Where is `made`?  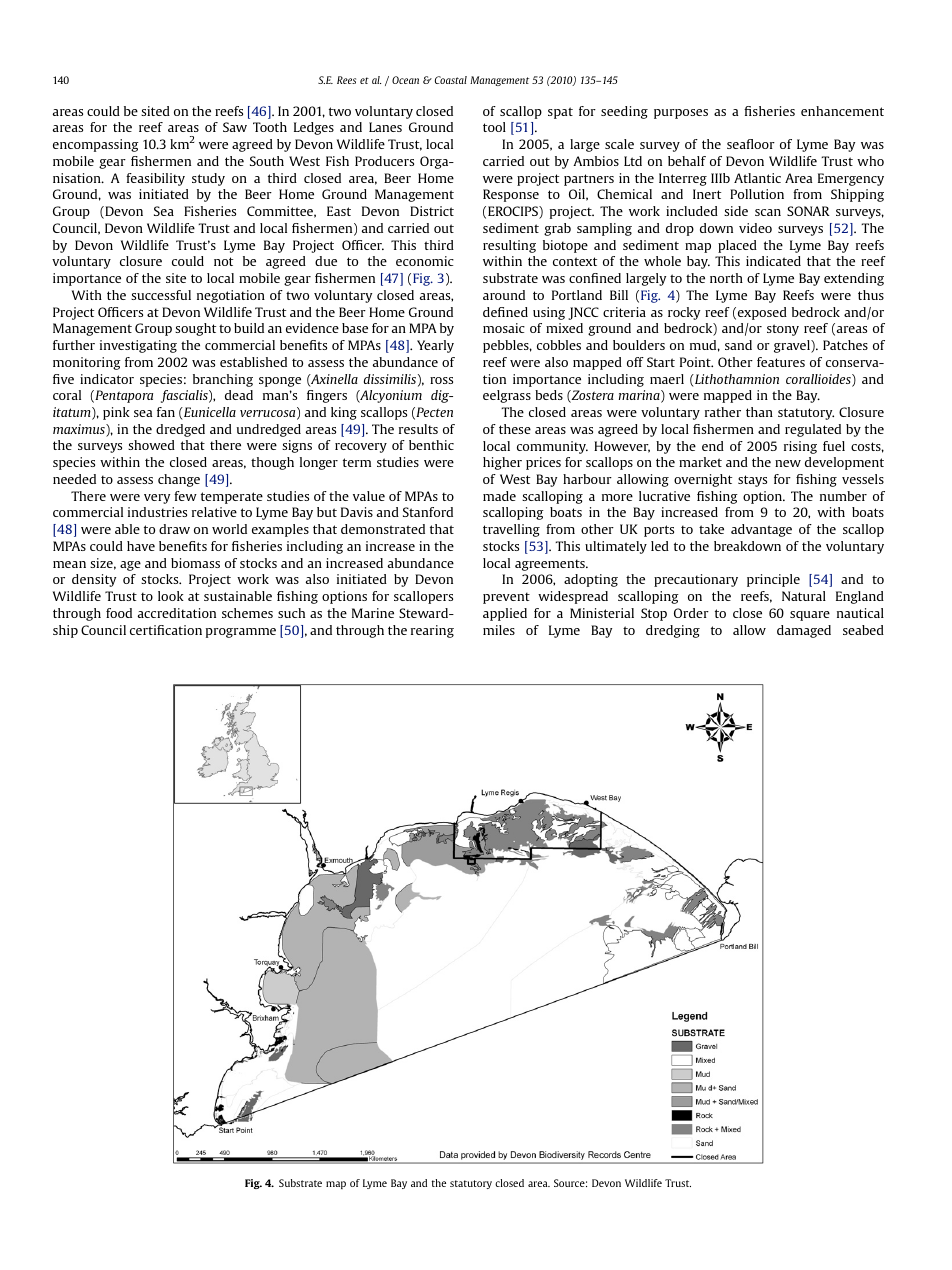 made is located at coordinates (499, 496).
